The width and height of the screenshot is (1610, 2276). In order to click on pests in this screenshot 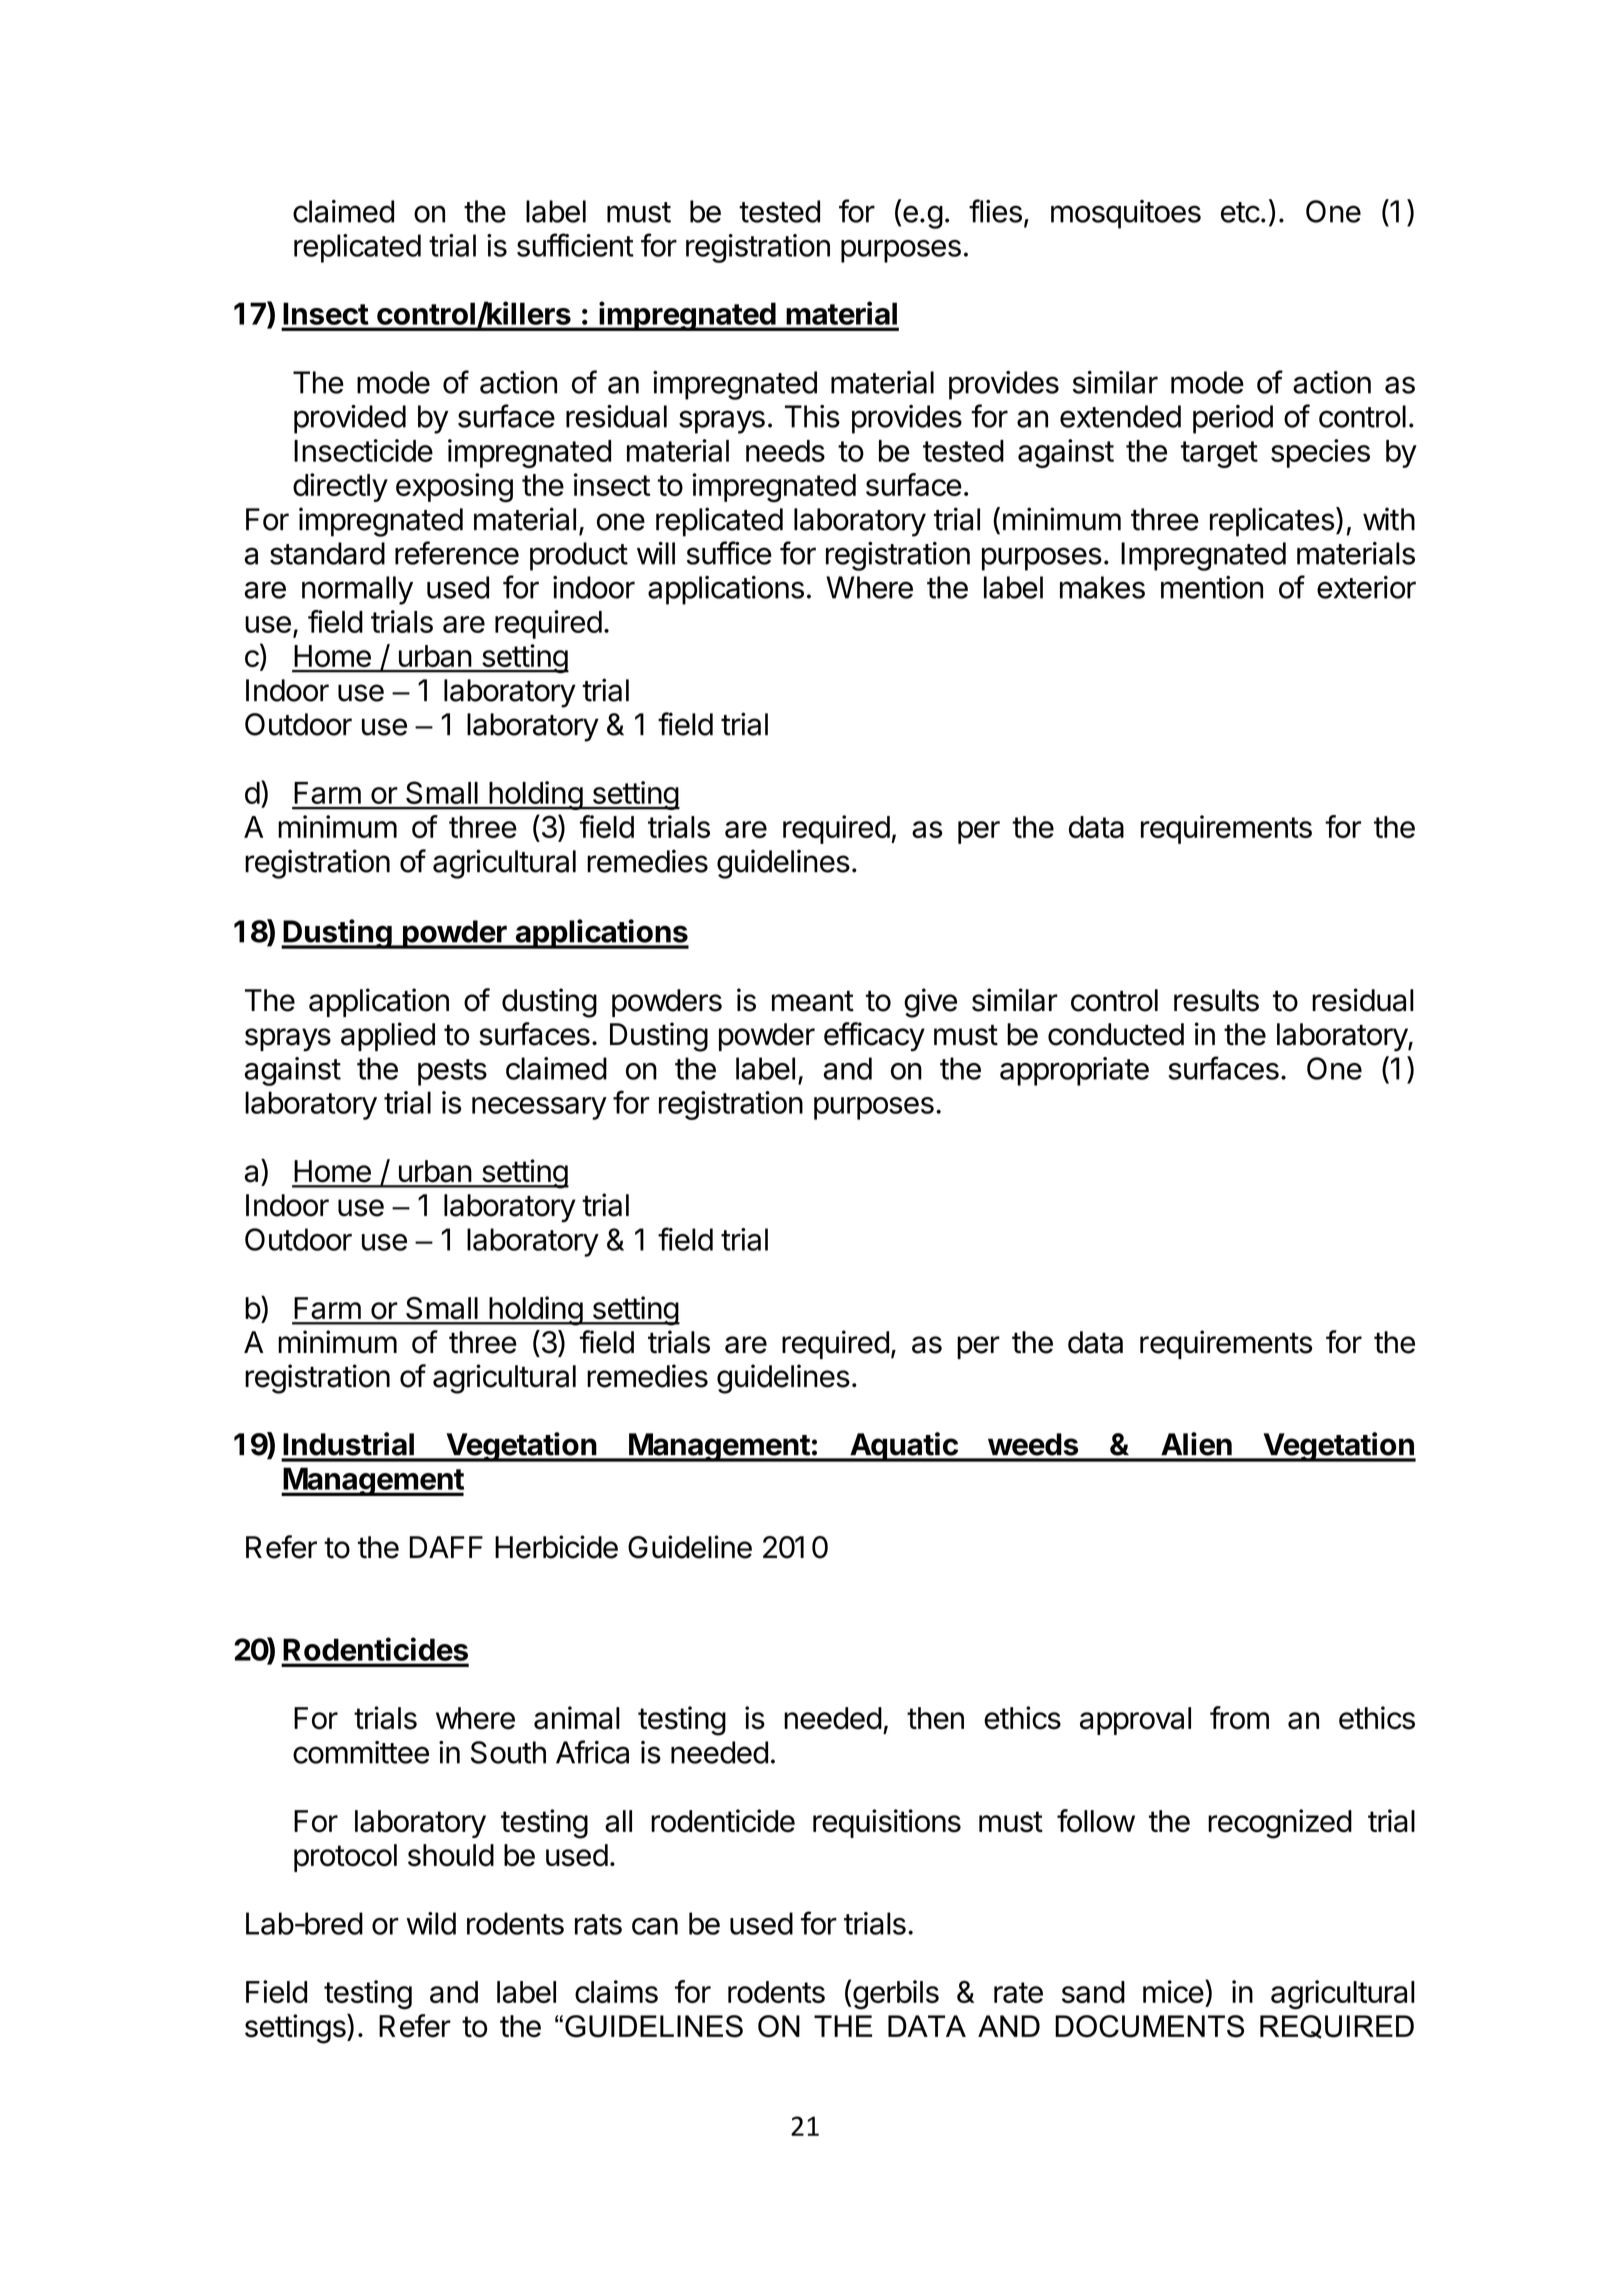, I will do `click(452, 1072)`.
